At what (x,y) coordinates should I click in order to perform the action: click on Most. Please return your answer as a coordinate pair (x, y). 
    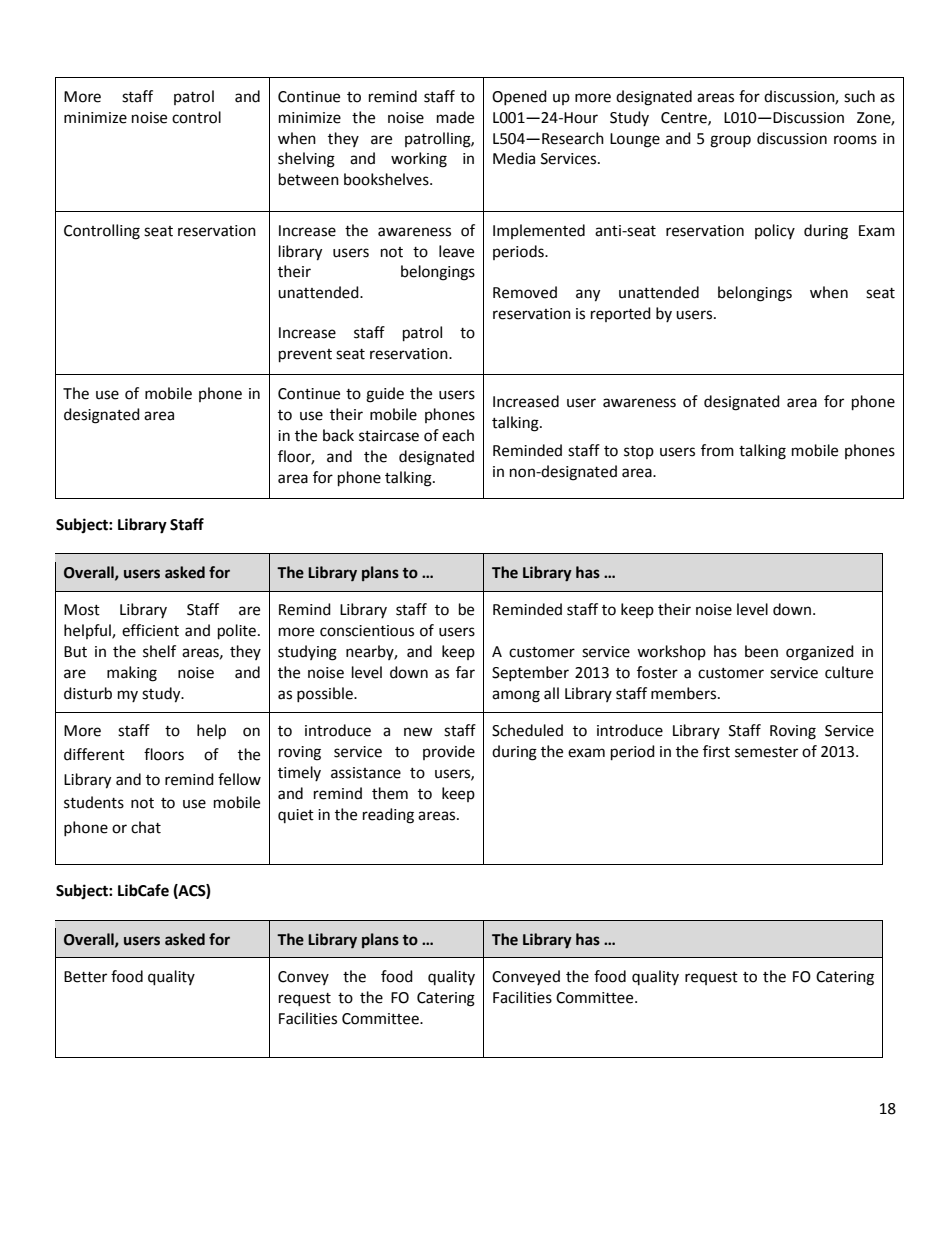
    Looking at the image, I should click on (82, 610).
